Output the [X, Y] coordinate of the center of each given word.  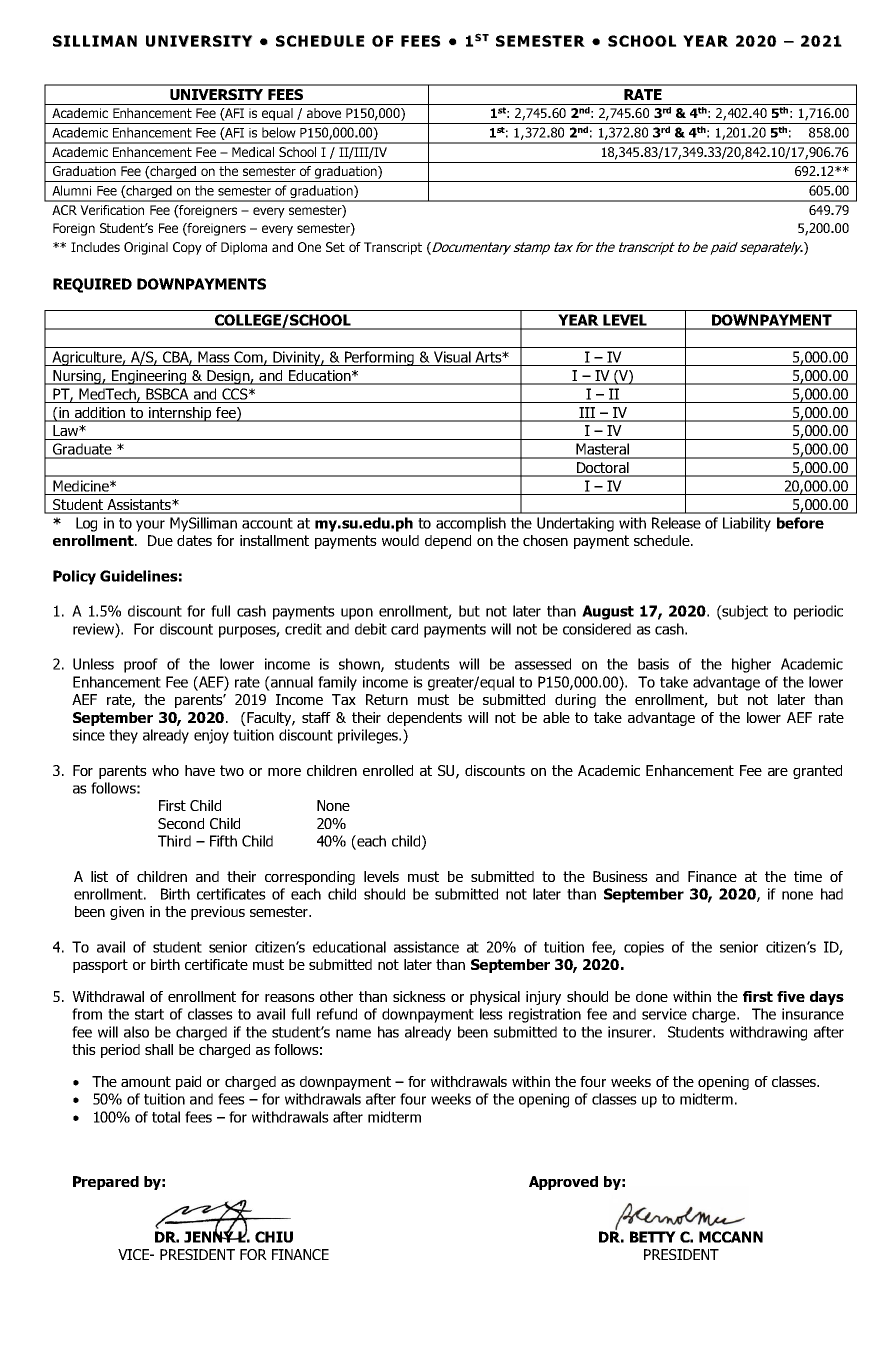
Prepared [106, 1183]
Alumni [71, 190]
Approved [563, 1183]
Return [387, 699]
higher [751, 665]
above [324, 113]
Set [335, 247]
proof [141, 665]
